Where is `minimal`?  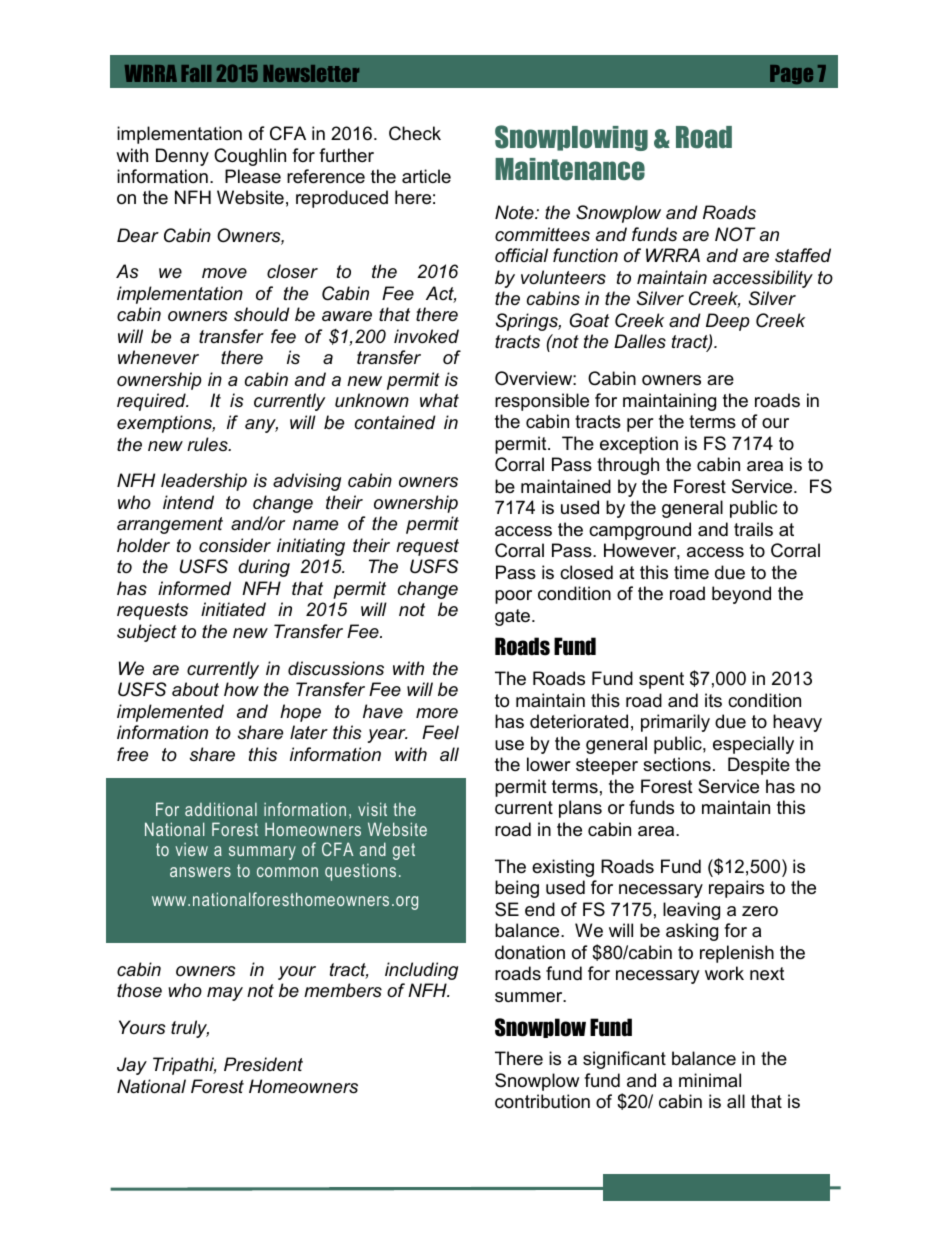
minimal is located at coordinates (710, 1080).
